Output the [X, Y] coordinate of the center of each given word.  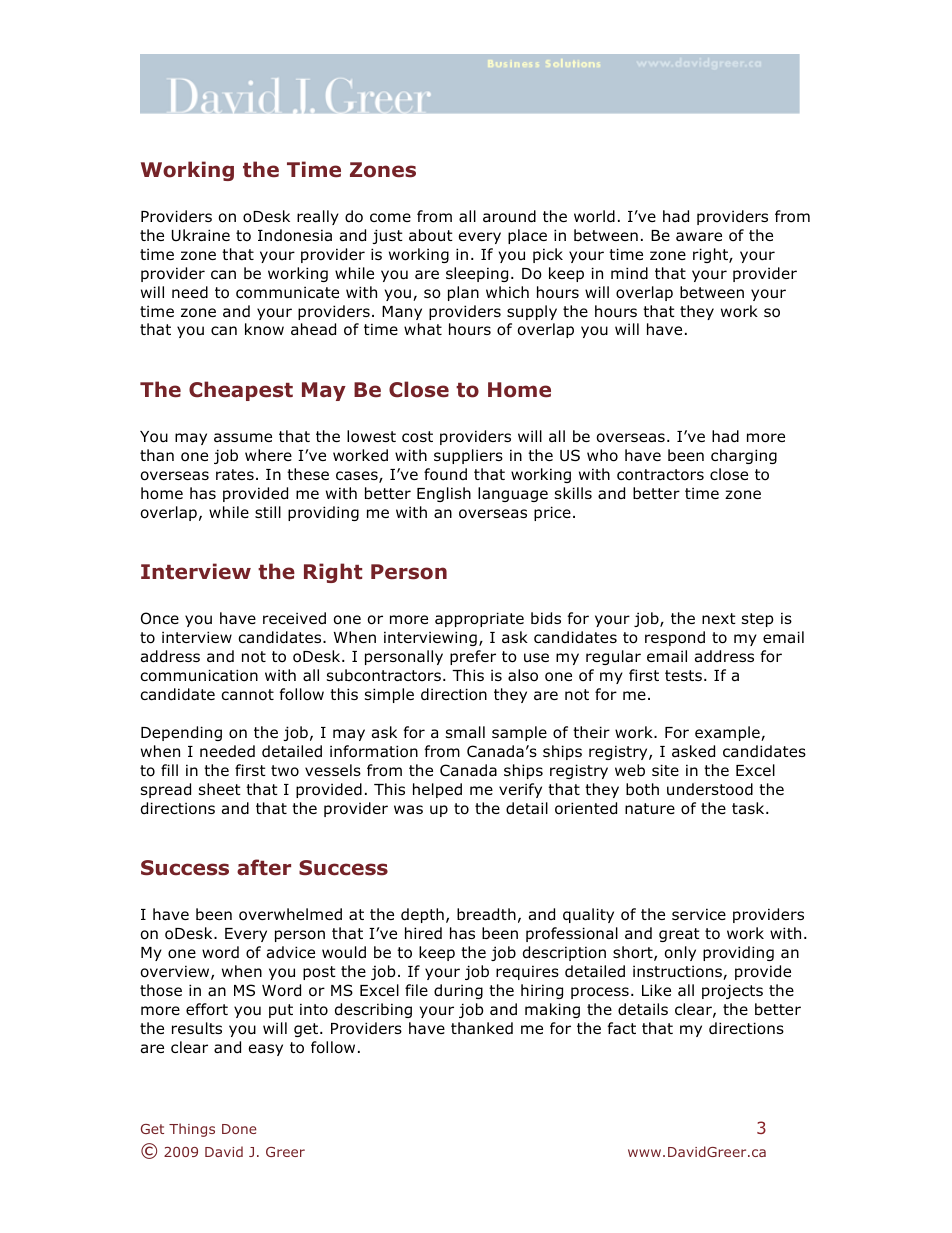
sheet [220, 789]
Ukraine [201, 235]
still [268, 512]
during [458, 991]
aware [699, 237]
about [431, 235]
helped [437, 790]
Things [192, 1130]
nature [650, 809]
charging [744, 456]
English [444, 494]
